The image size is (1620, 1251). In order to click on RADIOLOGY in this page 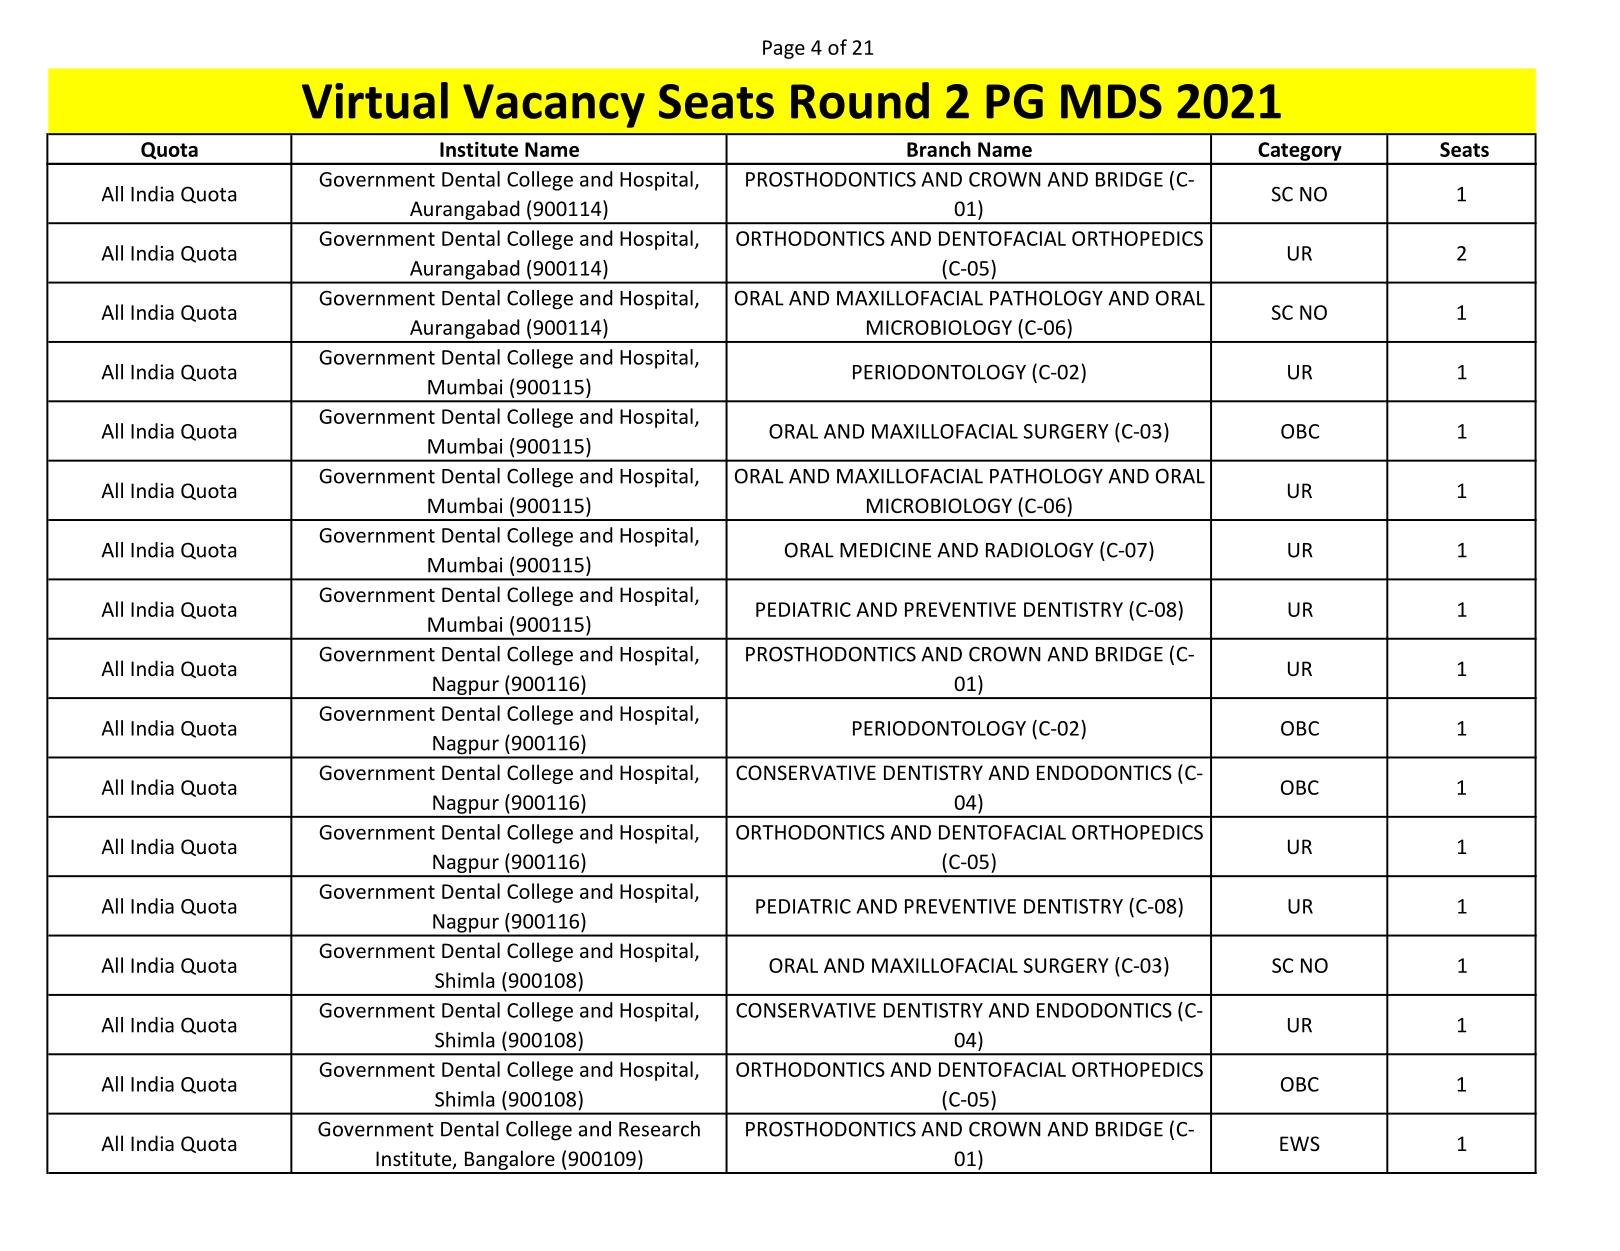, I will do `click(1040, 550)`.
